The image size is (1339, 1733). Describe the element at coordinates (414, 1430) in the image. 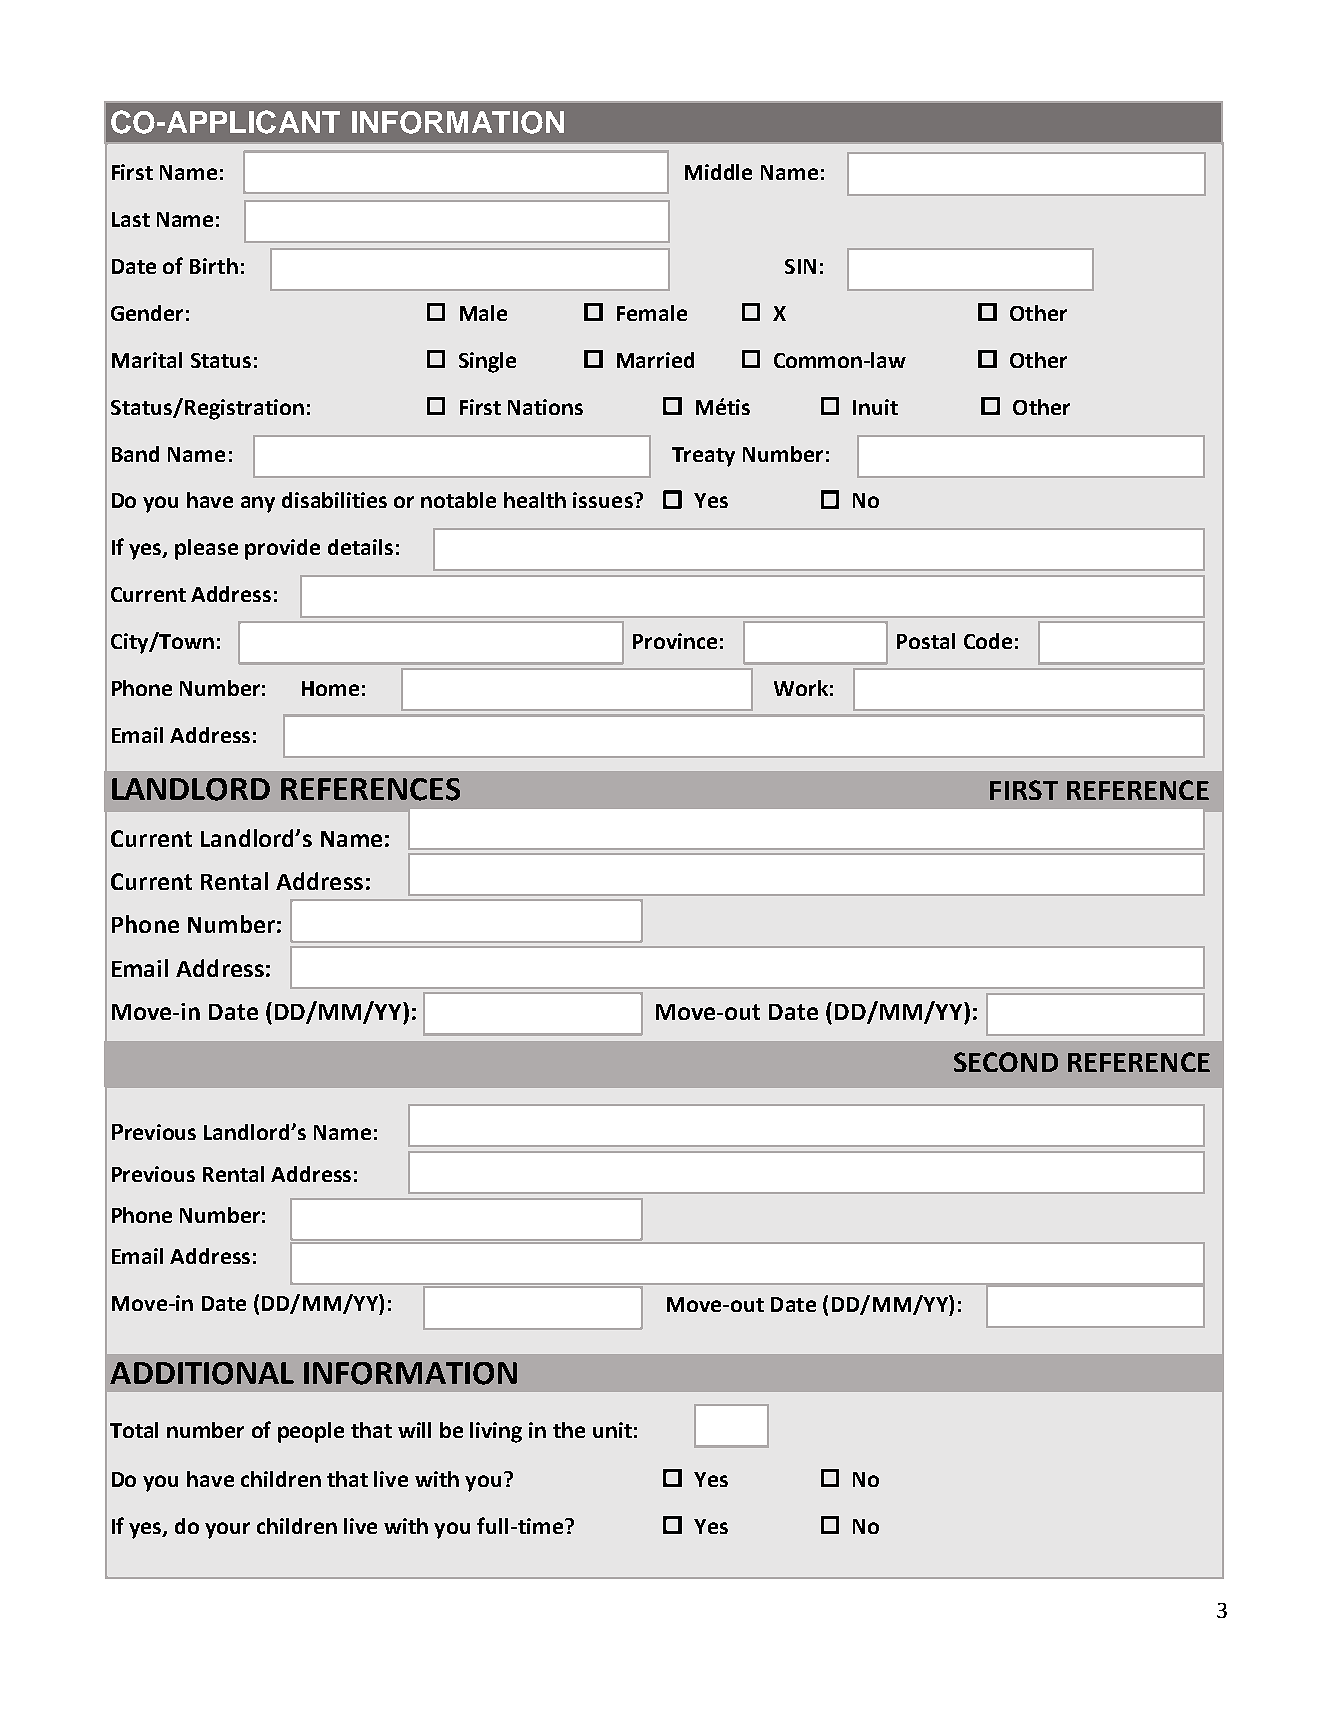

I see `will` at that location.
